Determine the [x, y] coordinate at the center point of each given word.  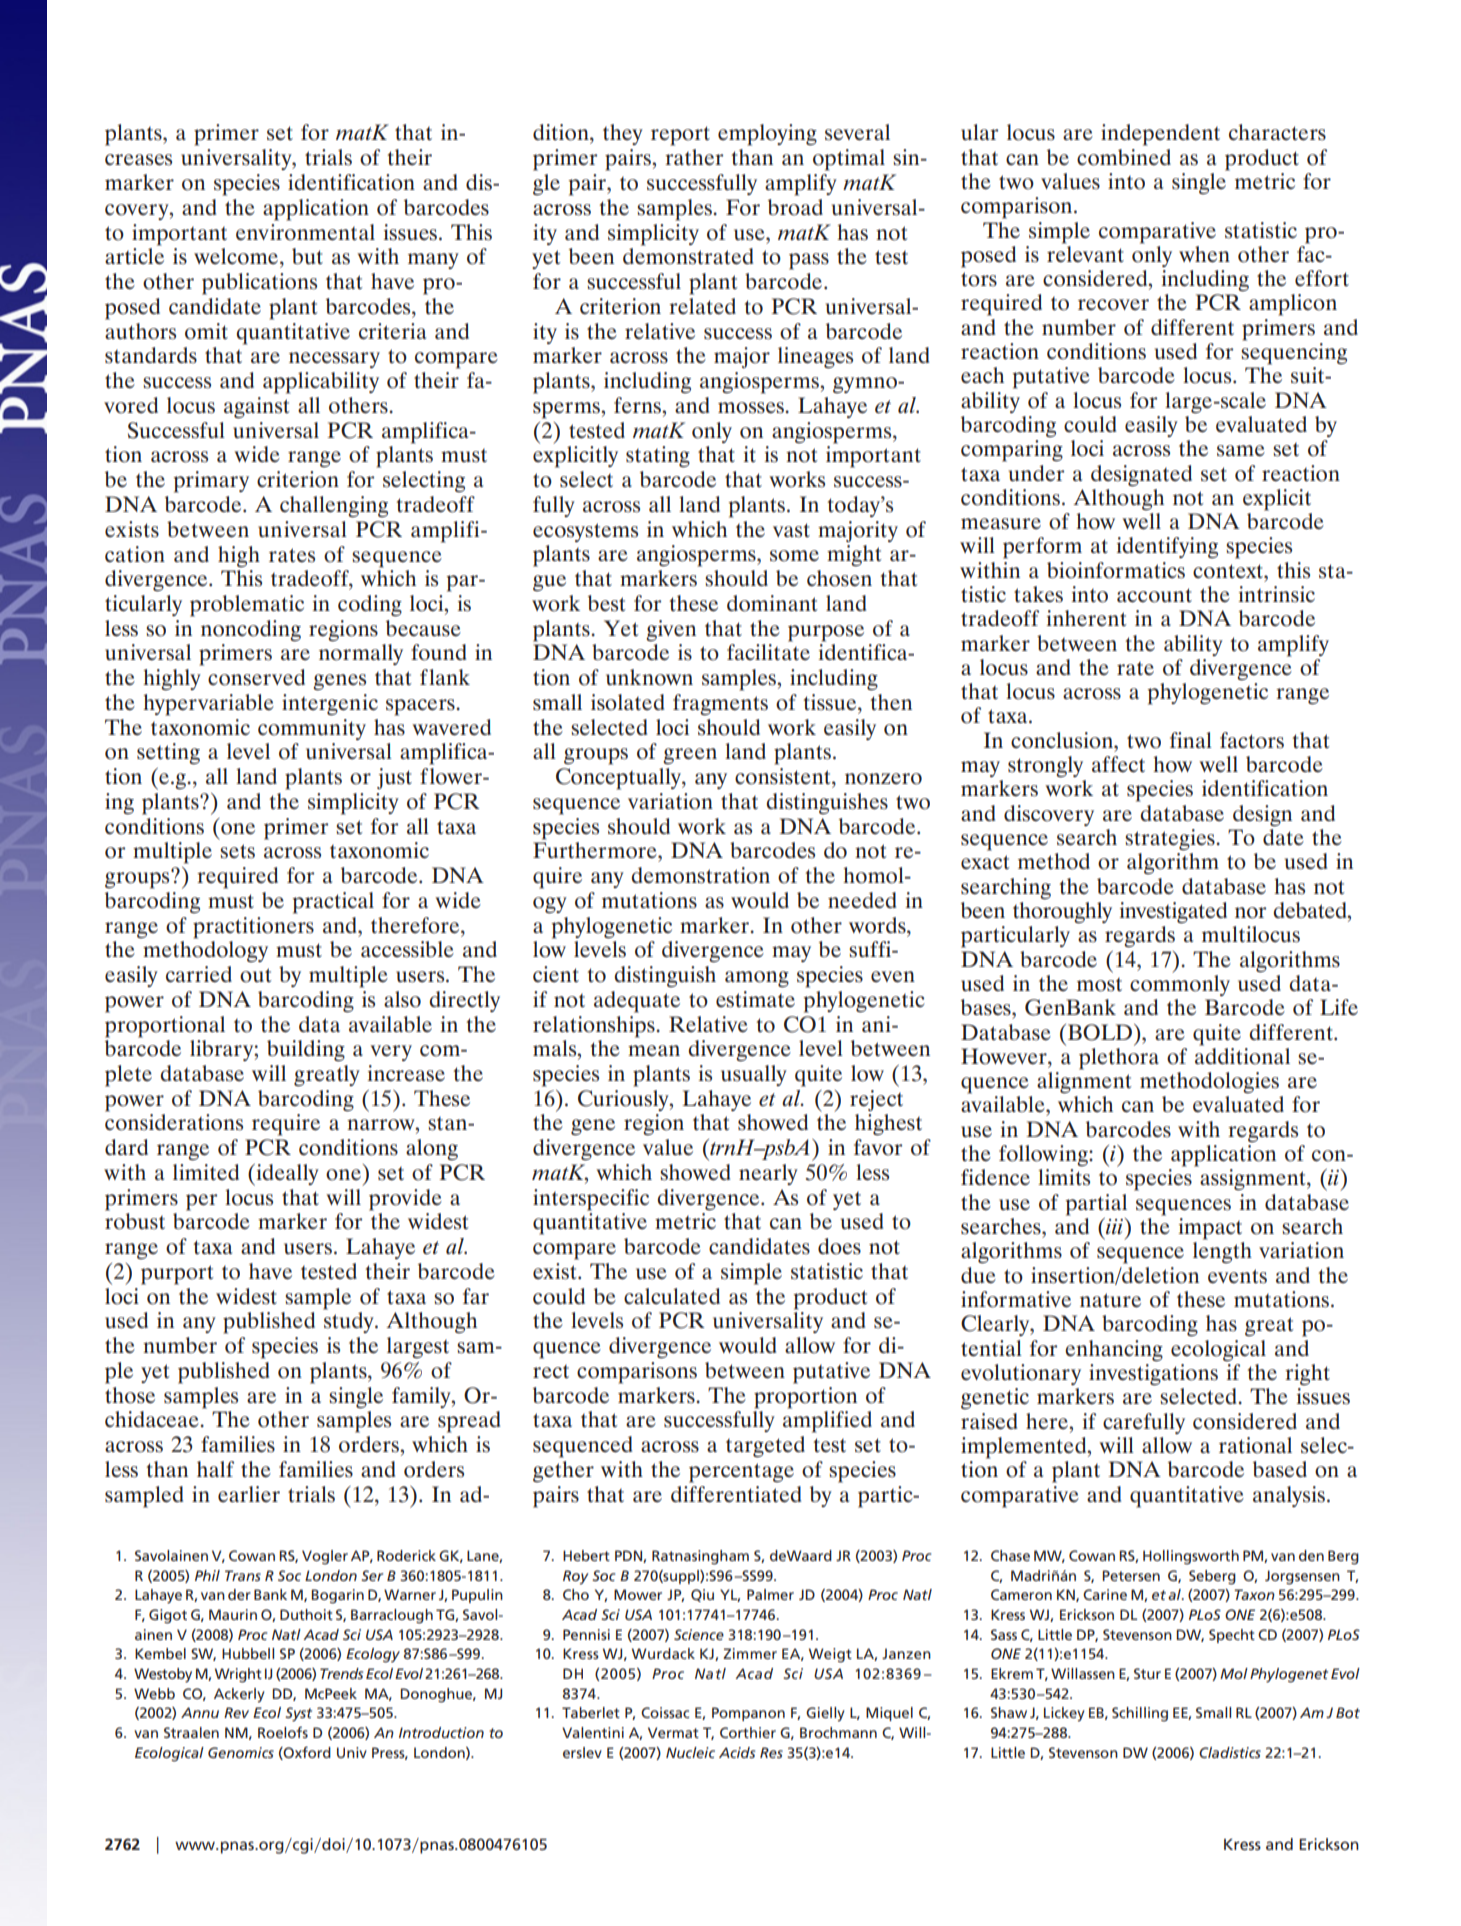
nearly [768, 1174]
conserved [256, 677]
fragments [720, 705]
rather [694, 157]
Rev [236, 1712]
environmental [305, 232]
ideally [286, 1175]
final [1191, 740]
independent [1160, 135]
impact [1210, 1229]
